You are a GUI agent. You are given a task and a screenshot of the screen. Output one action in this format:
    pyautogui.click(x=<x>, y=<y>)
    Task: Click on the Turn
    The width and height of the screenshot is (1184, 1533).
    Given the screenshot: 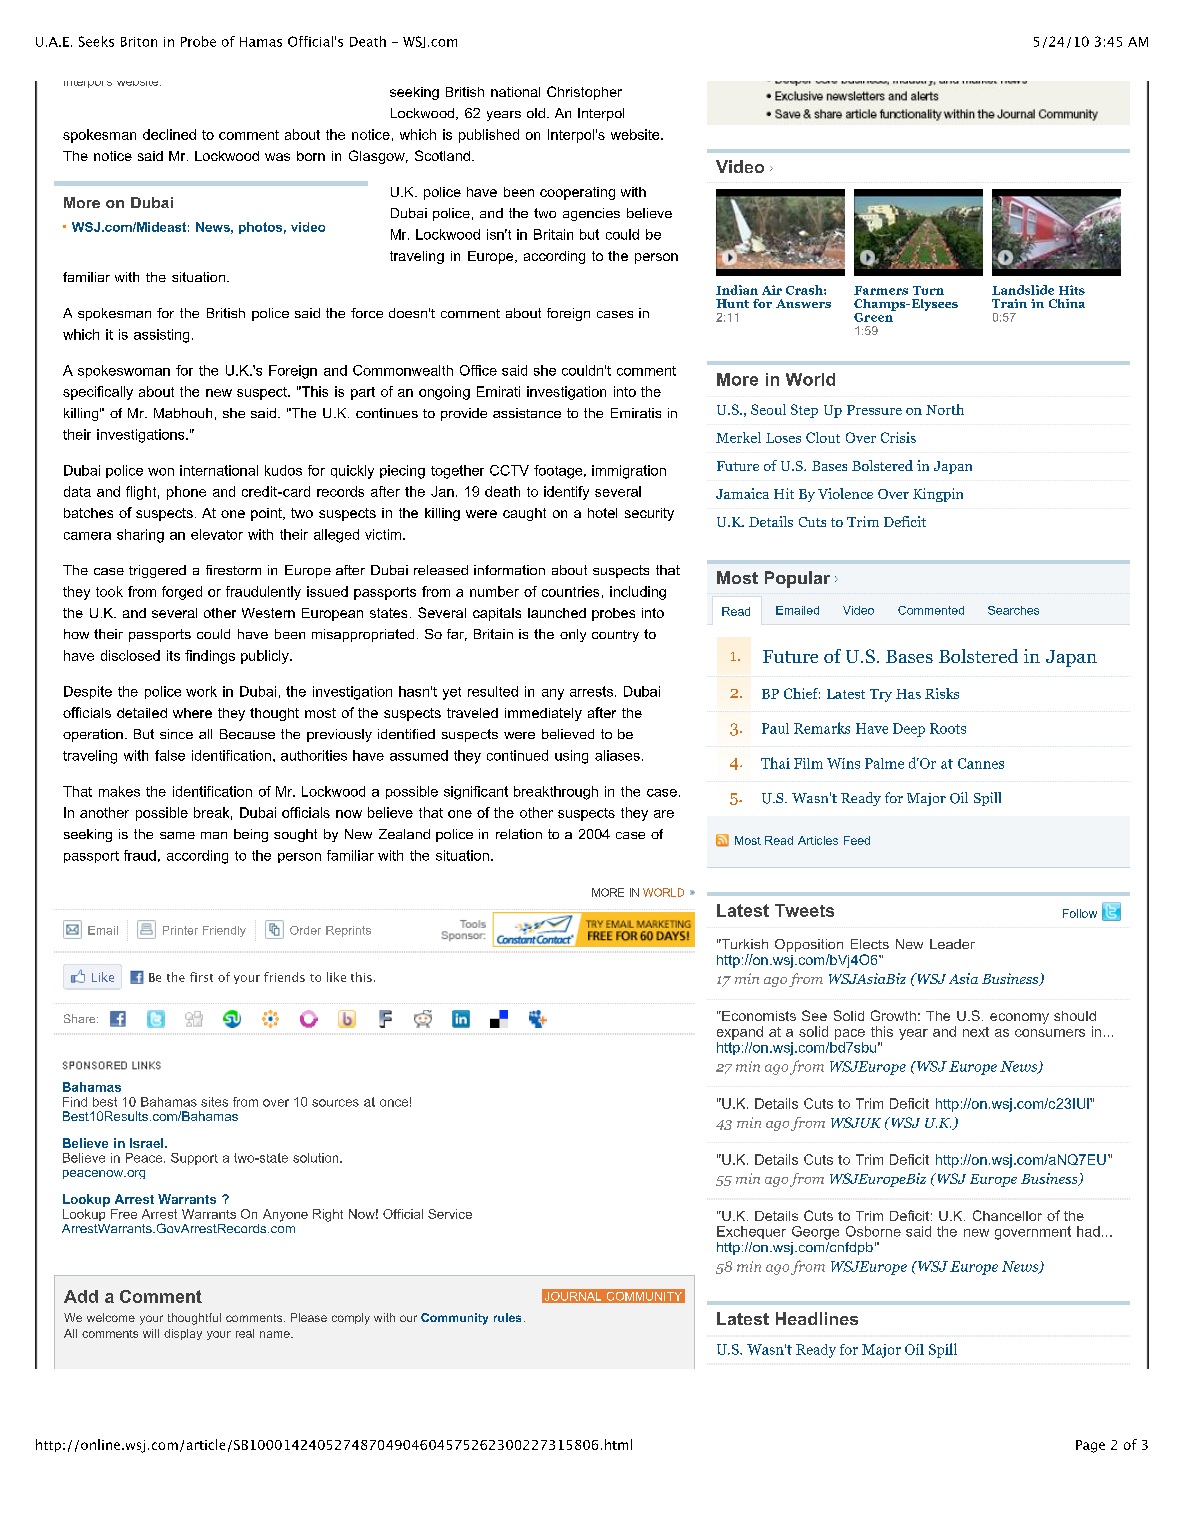 What is the action you would take?
    pyautogui.click(x=928, y=290)
